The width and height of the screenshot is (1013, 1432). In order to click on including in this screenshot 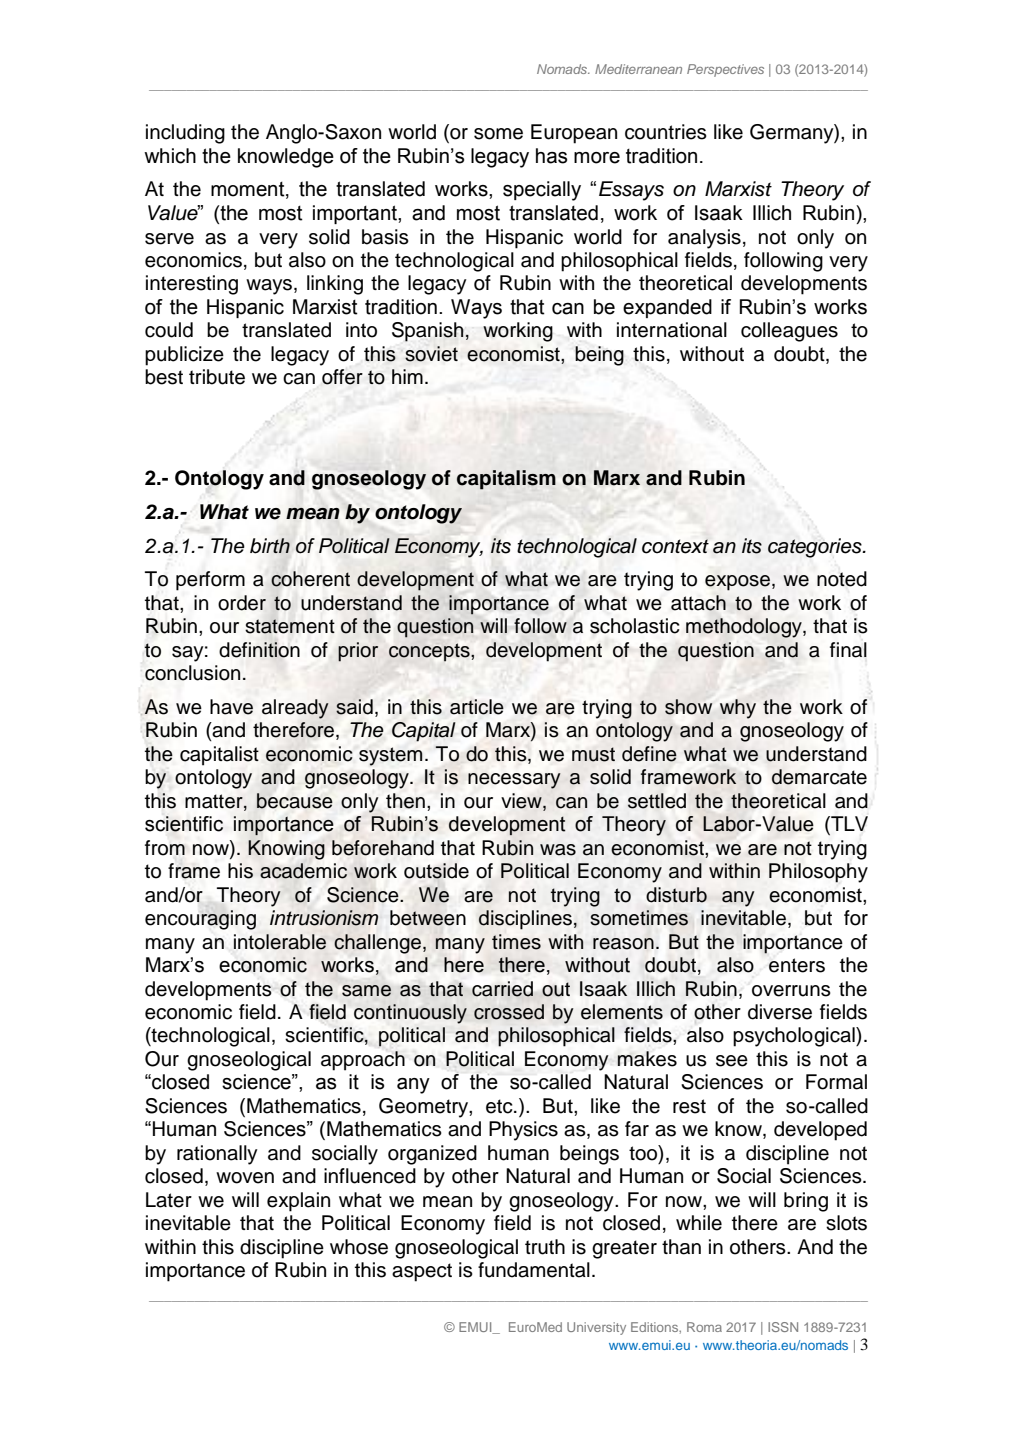, I will do `click(185, 134)`.
